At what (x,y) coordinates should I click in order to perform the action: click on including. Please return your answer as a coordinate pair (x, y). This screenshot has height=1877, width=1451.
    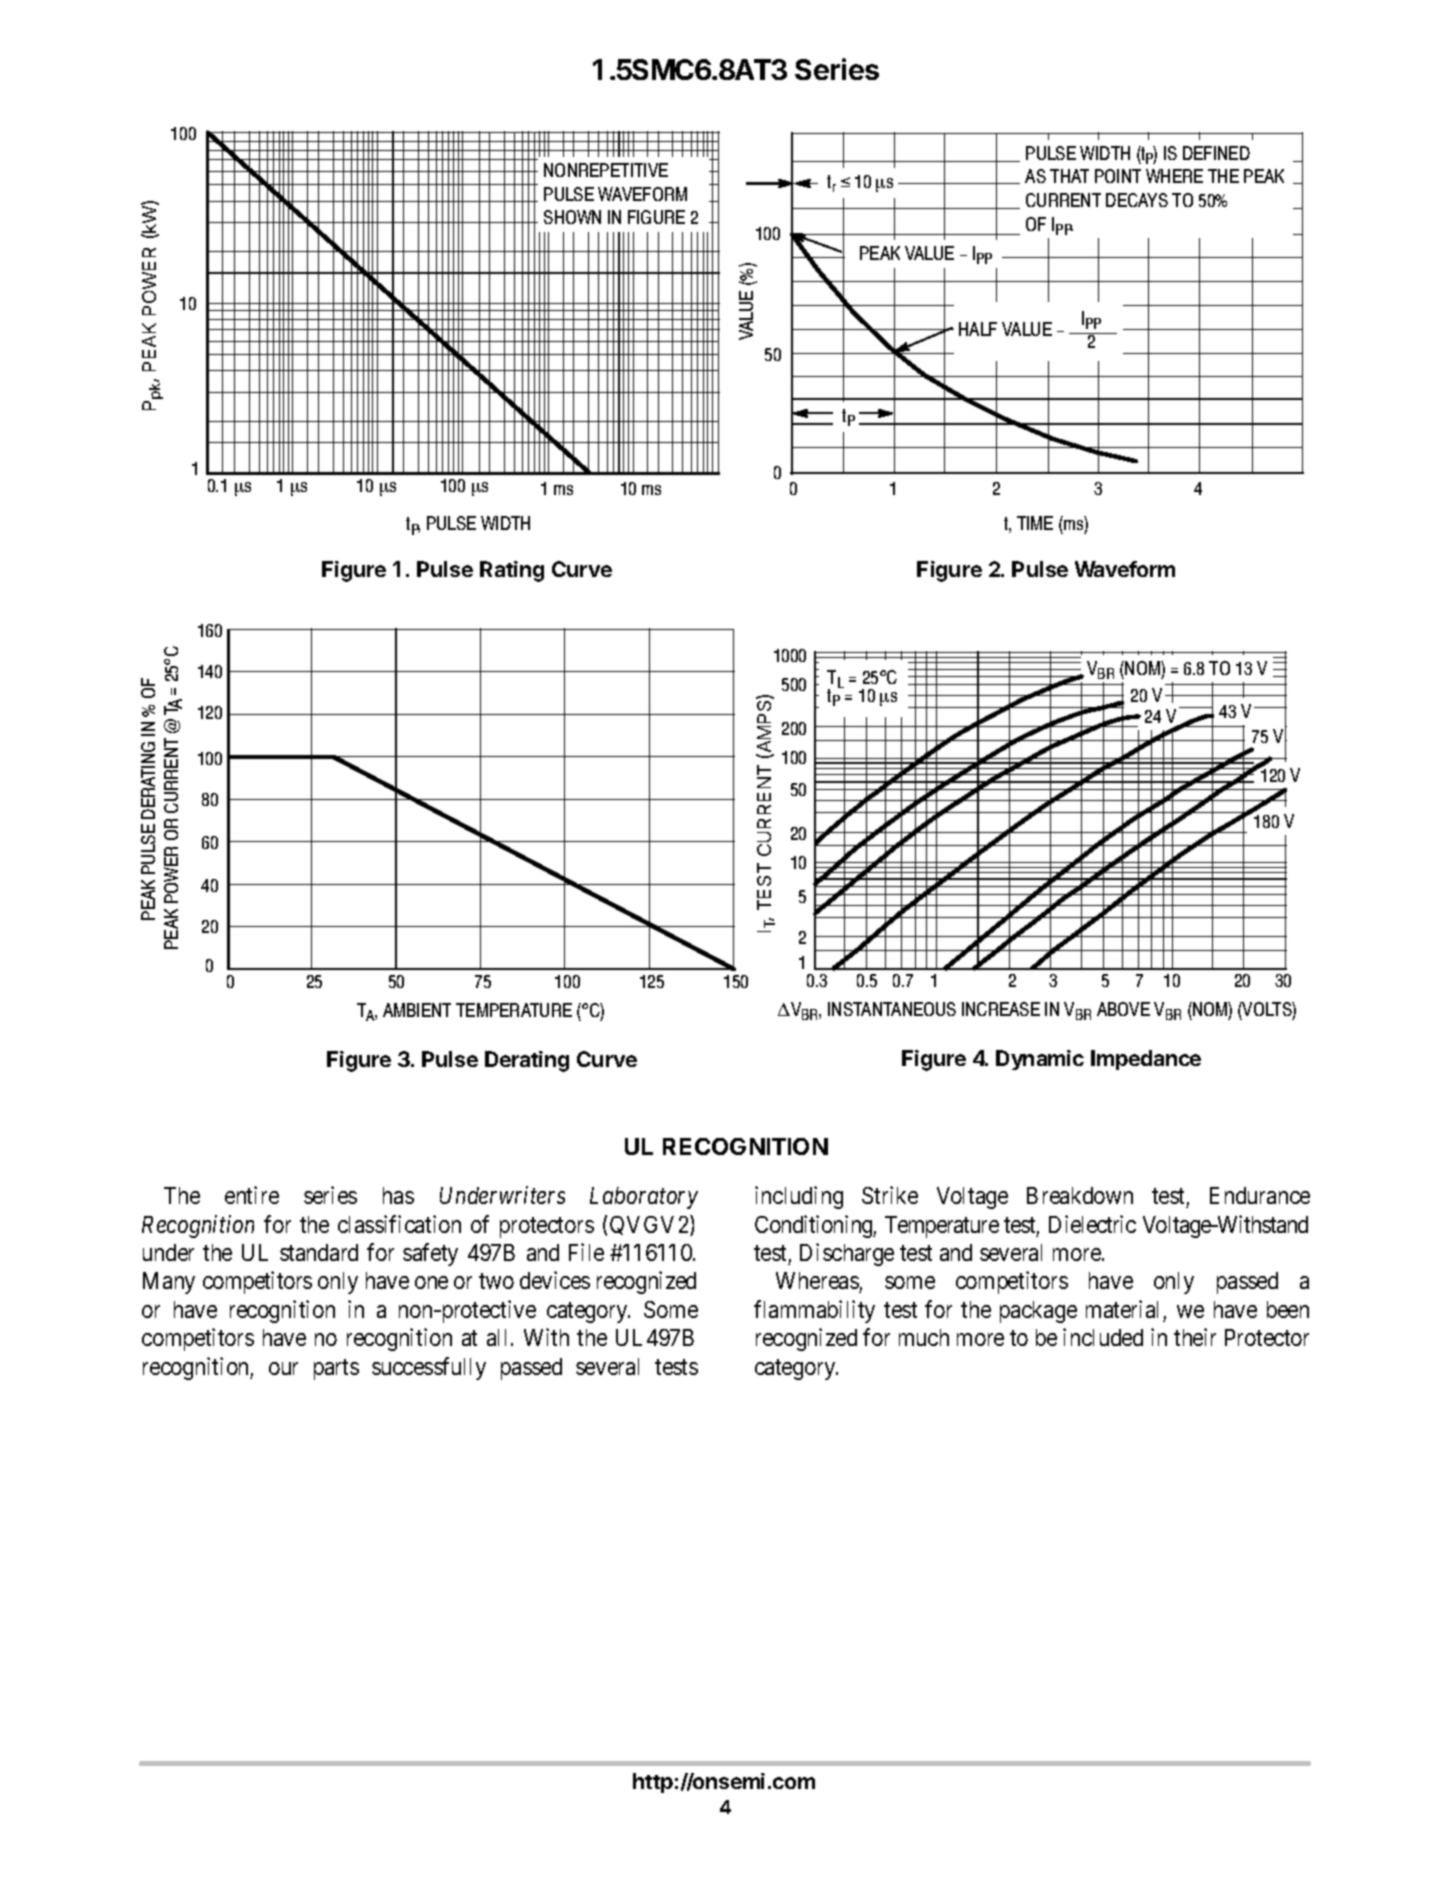
    Looking at the image, I should click on (799, 1197).
